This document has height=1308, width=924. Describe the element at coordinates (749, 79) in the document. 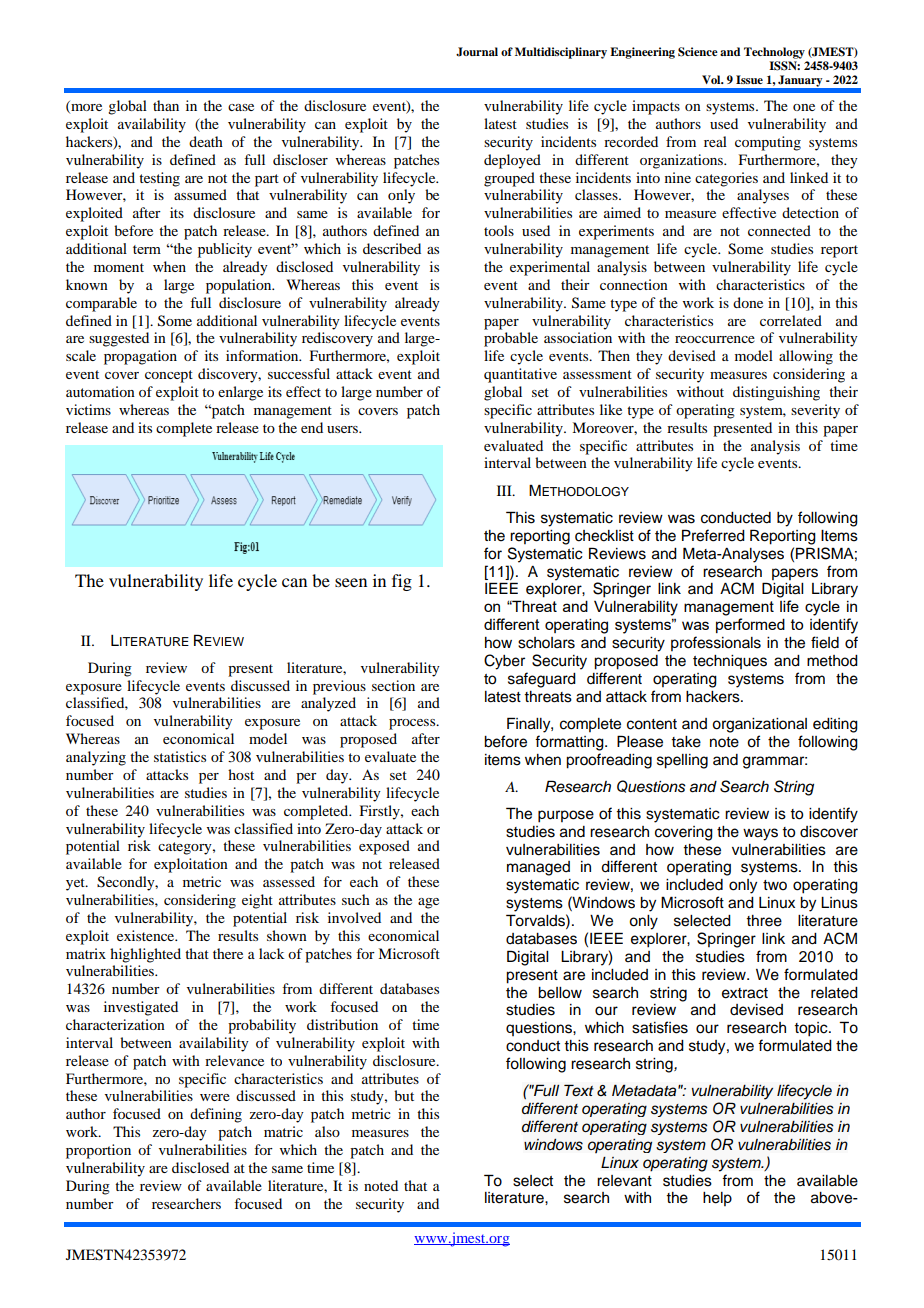

I see `Issue` at that location.
